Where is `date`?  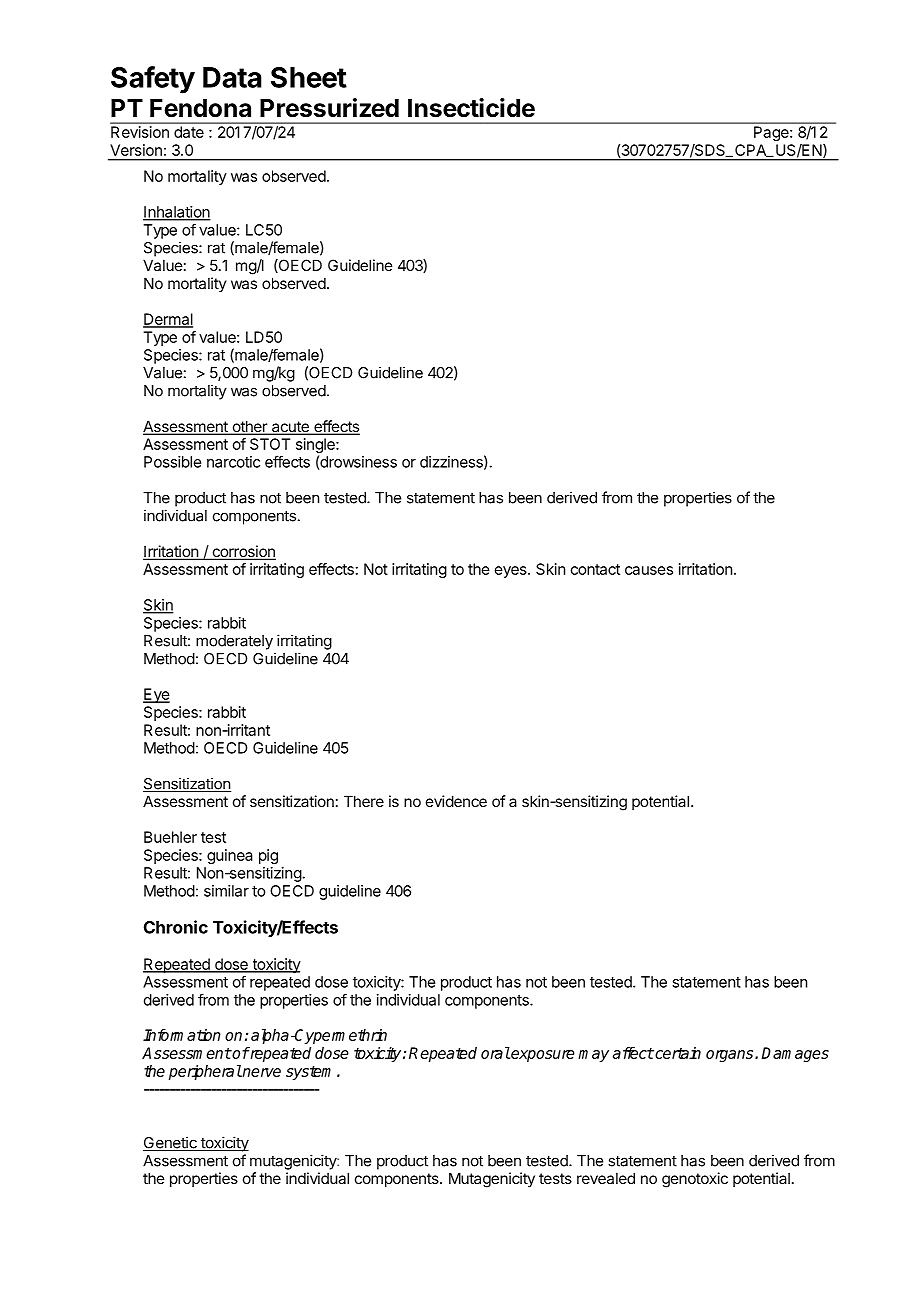 date is located at coordinates (189, 132).
